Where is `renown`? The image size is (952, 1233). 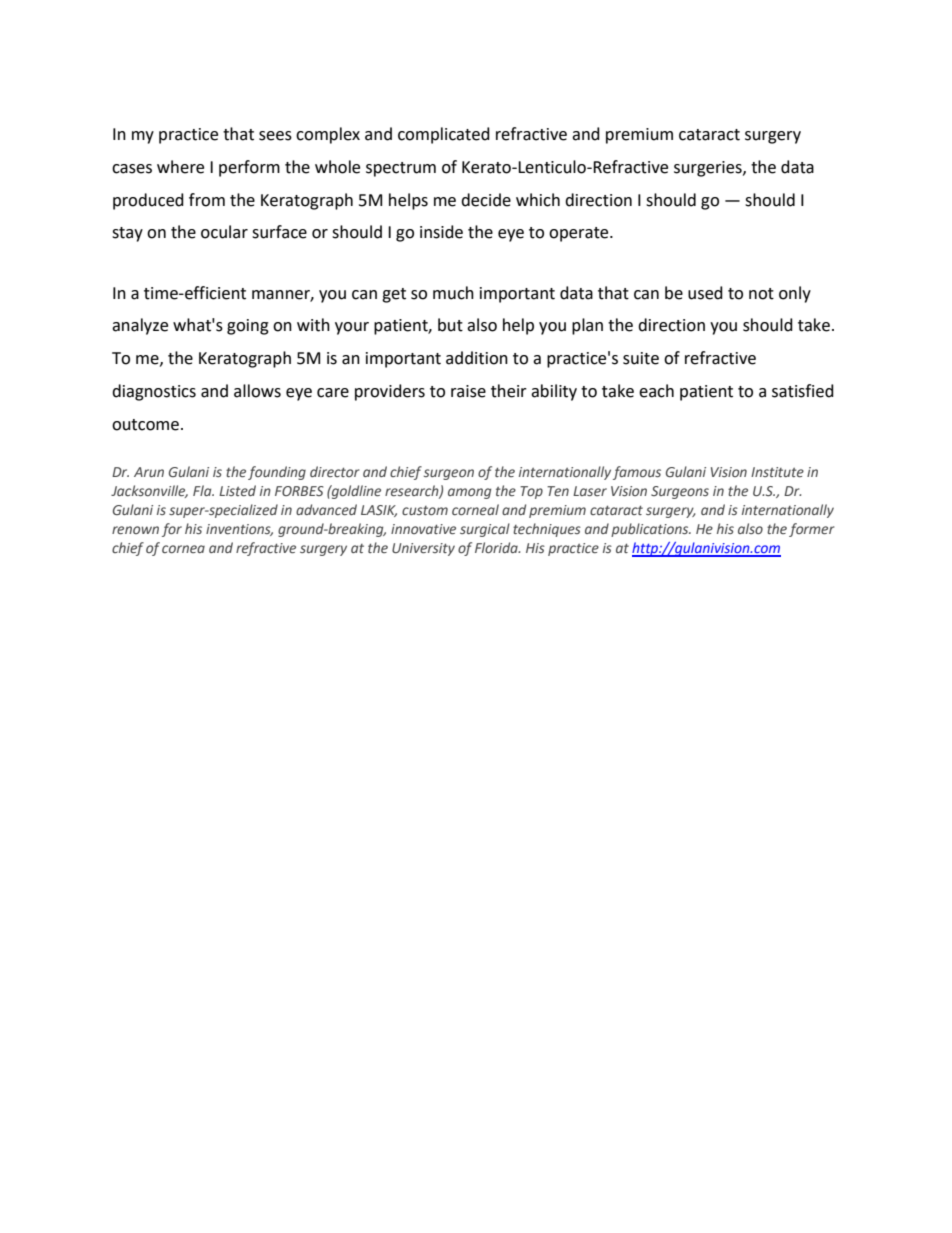
renown is located at coordinates (135, 530).
